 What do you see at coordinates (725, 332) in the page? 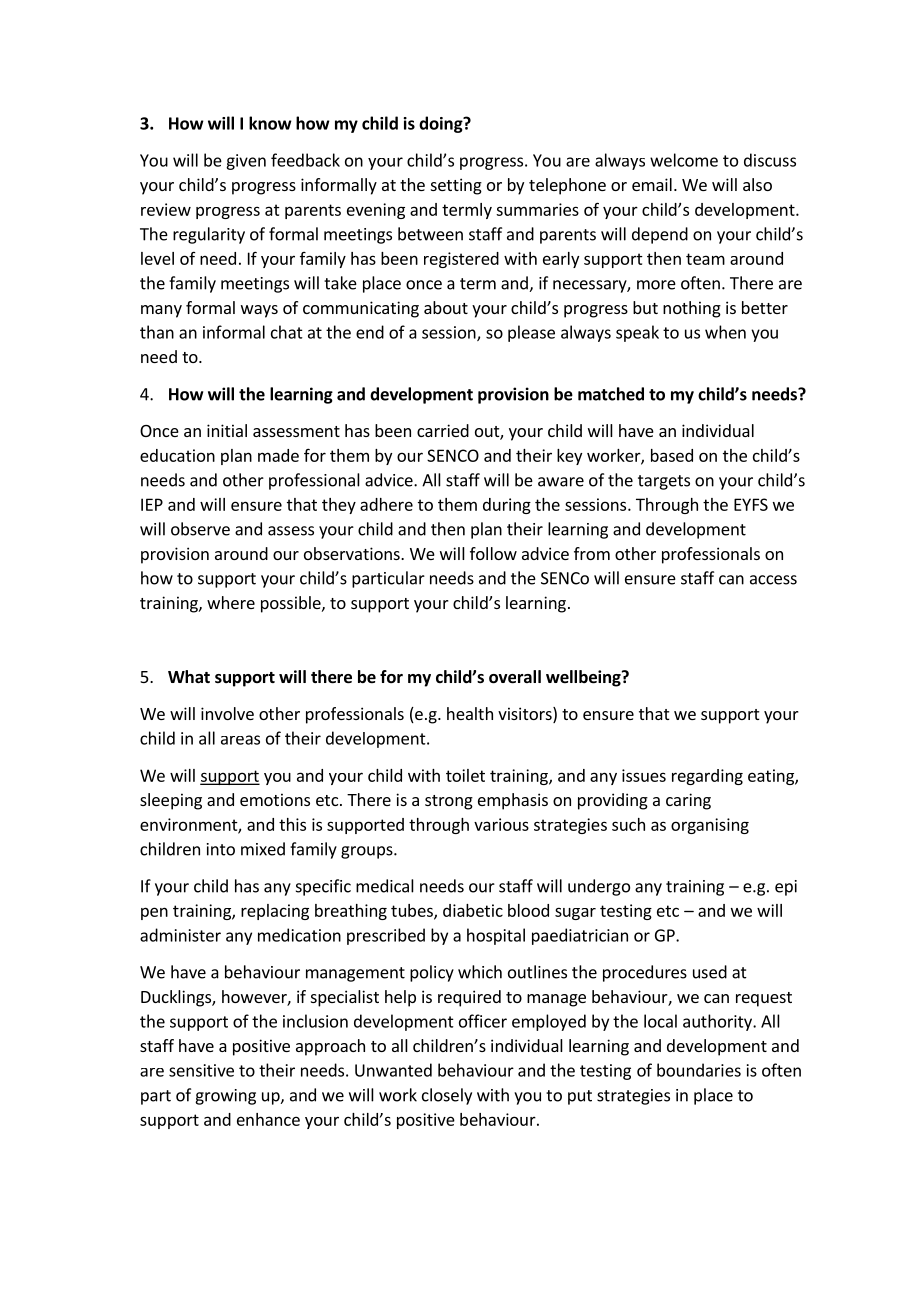
I see `when` at bounding box center [725, 332].
